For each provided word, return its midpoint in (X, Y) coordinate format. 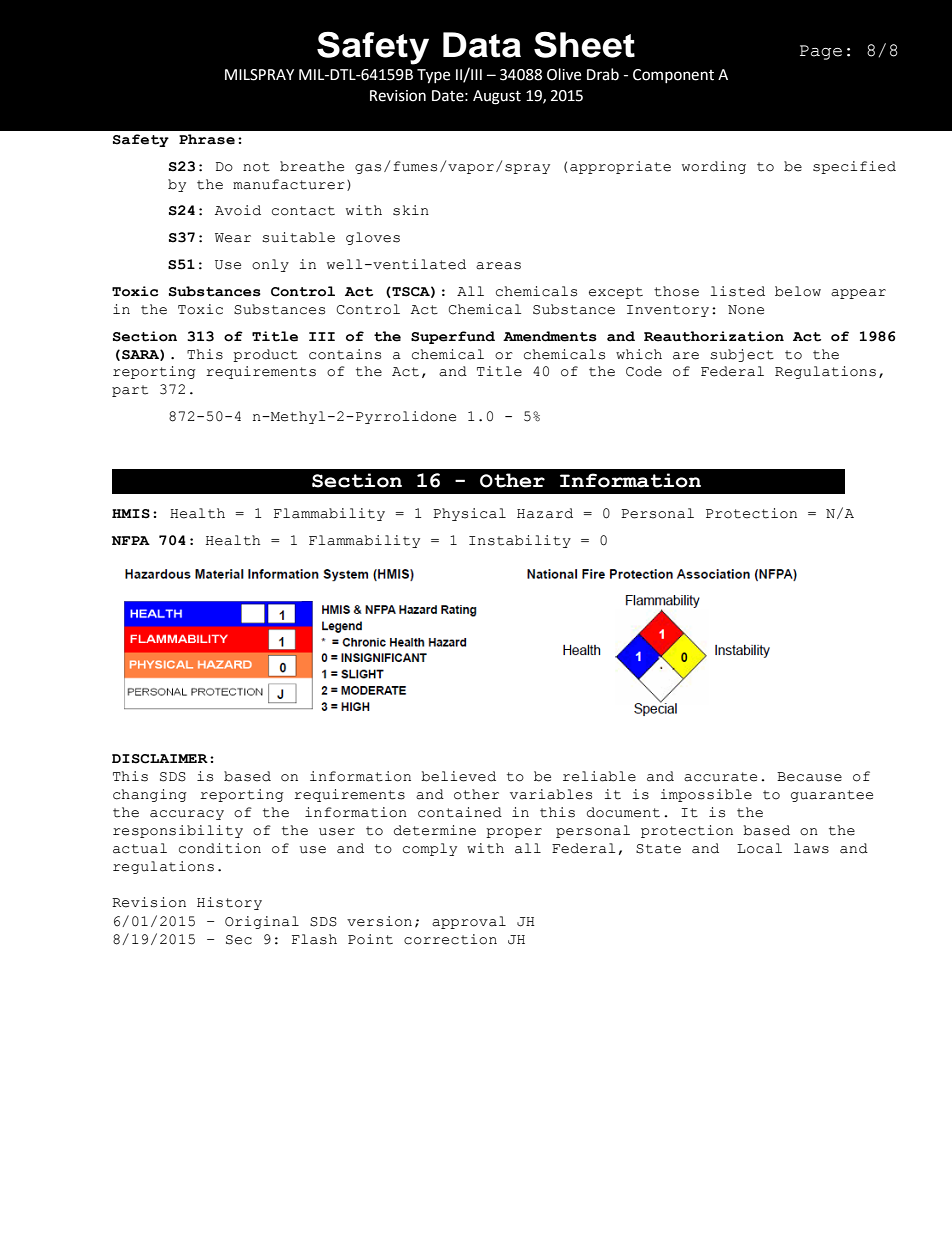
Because (809, 777)
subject (742, 355)
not (256, 167)
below (798, 291)
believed (458, 776)
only (270, 265)
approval (469, 922)
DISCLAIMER (160, 759)
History (229, 903)
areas (498, 266)
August (497, 97)
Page (821, 52)
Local (759, 848)
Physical (469, 514)
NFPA (131, 540)
